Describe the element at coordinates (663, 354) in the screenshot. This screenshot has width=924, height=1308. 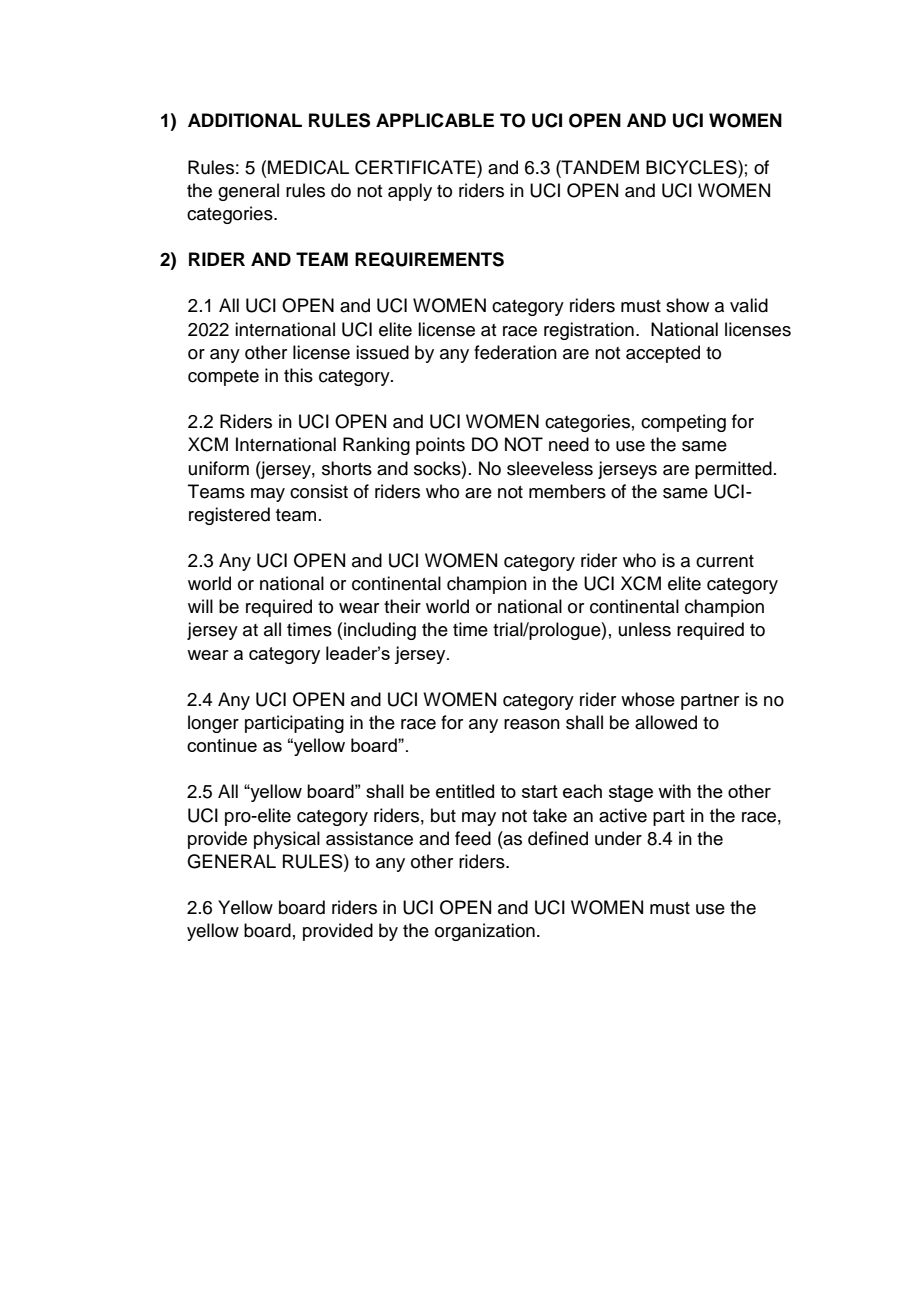
I see `accepted` at that location.
